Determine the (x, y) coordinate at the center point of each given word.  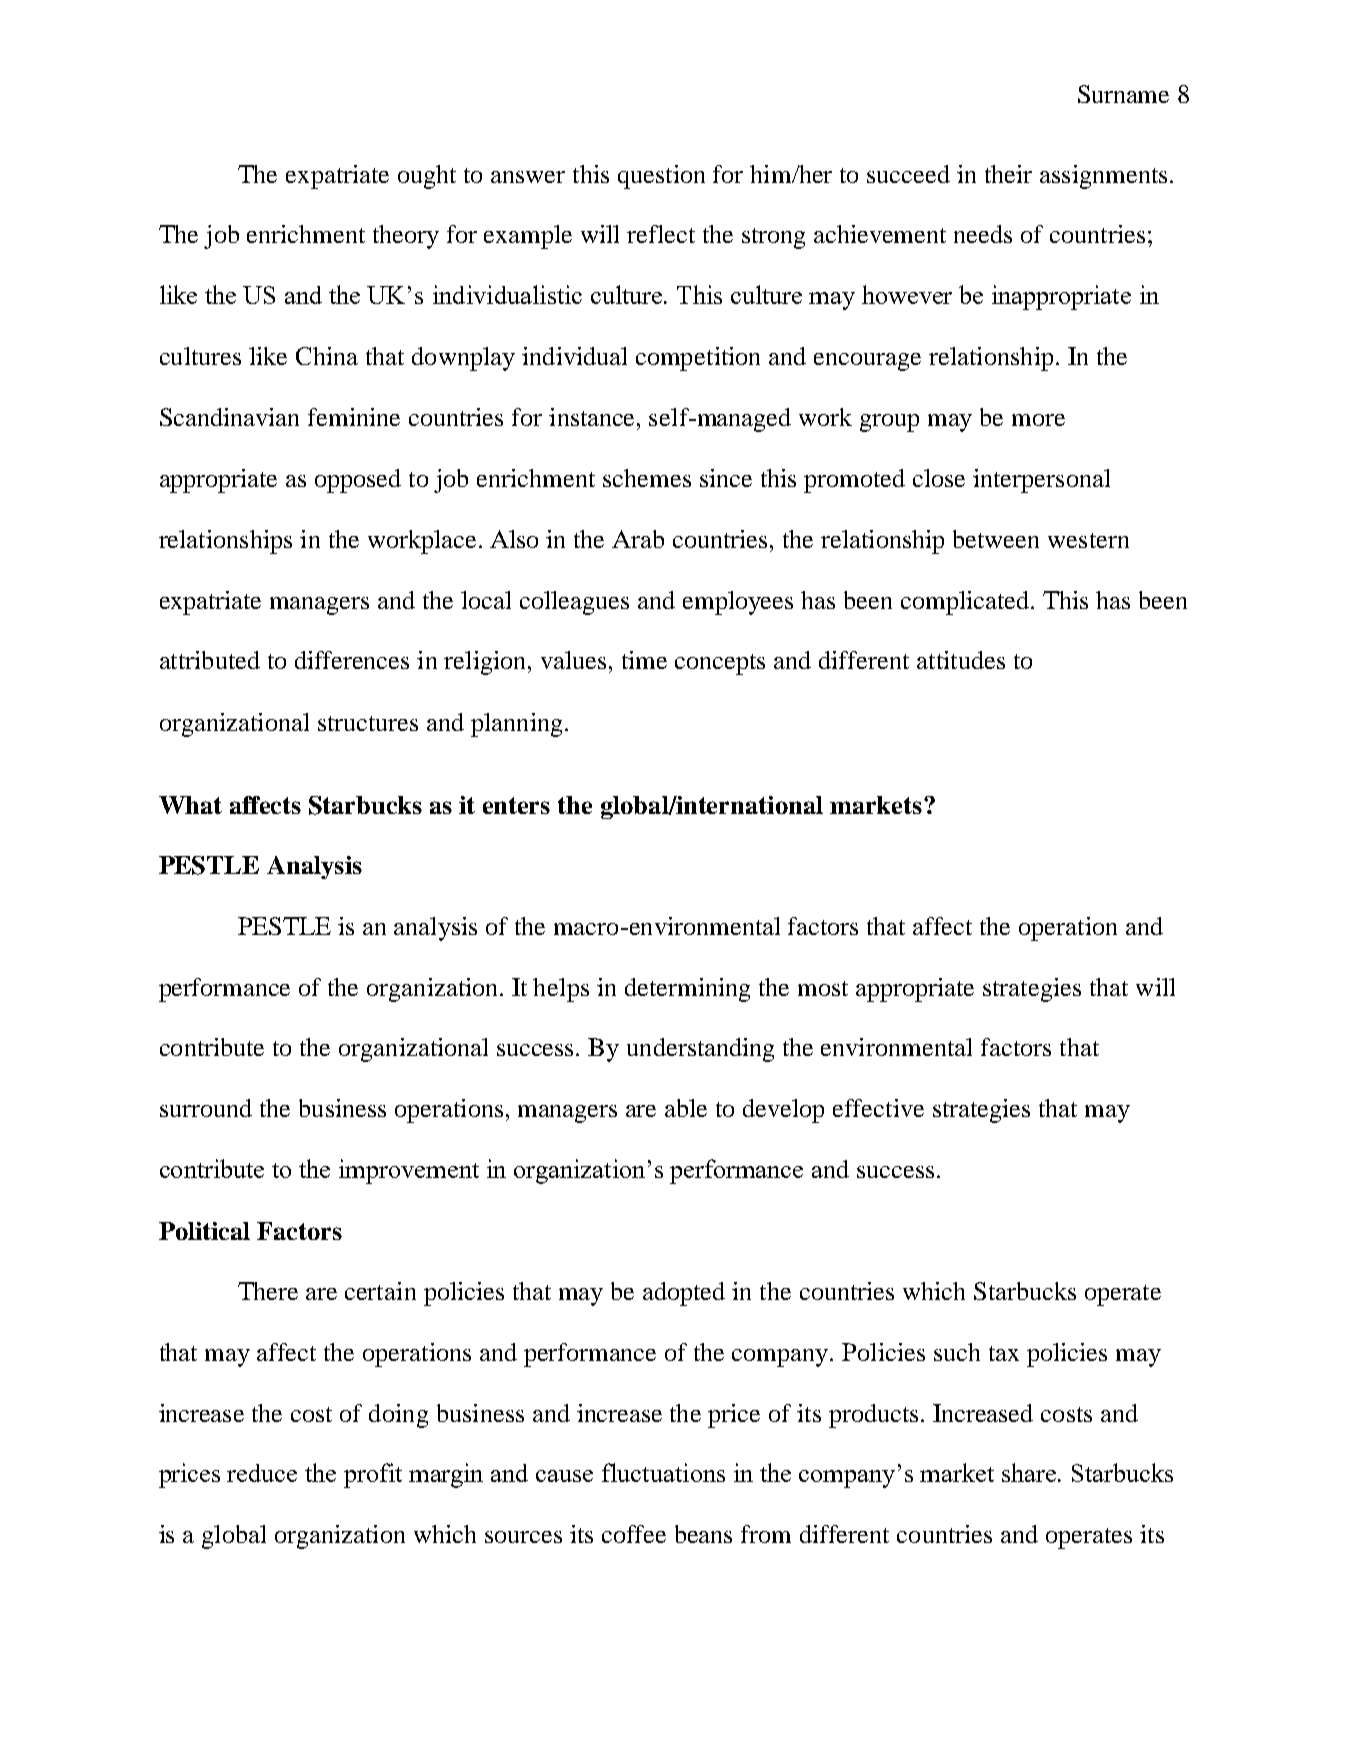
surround (206, 1108)
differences (352, 660)
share (1030, 1472)
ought (427, 177)
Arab (638, 539)
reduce (262, 1473)
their (1008, 174)
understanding (700, 1050)
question (661, 177)
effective (878, 1108)
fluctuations (663, 1472)
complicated (966, 603)
